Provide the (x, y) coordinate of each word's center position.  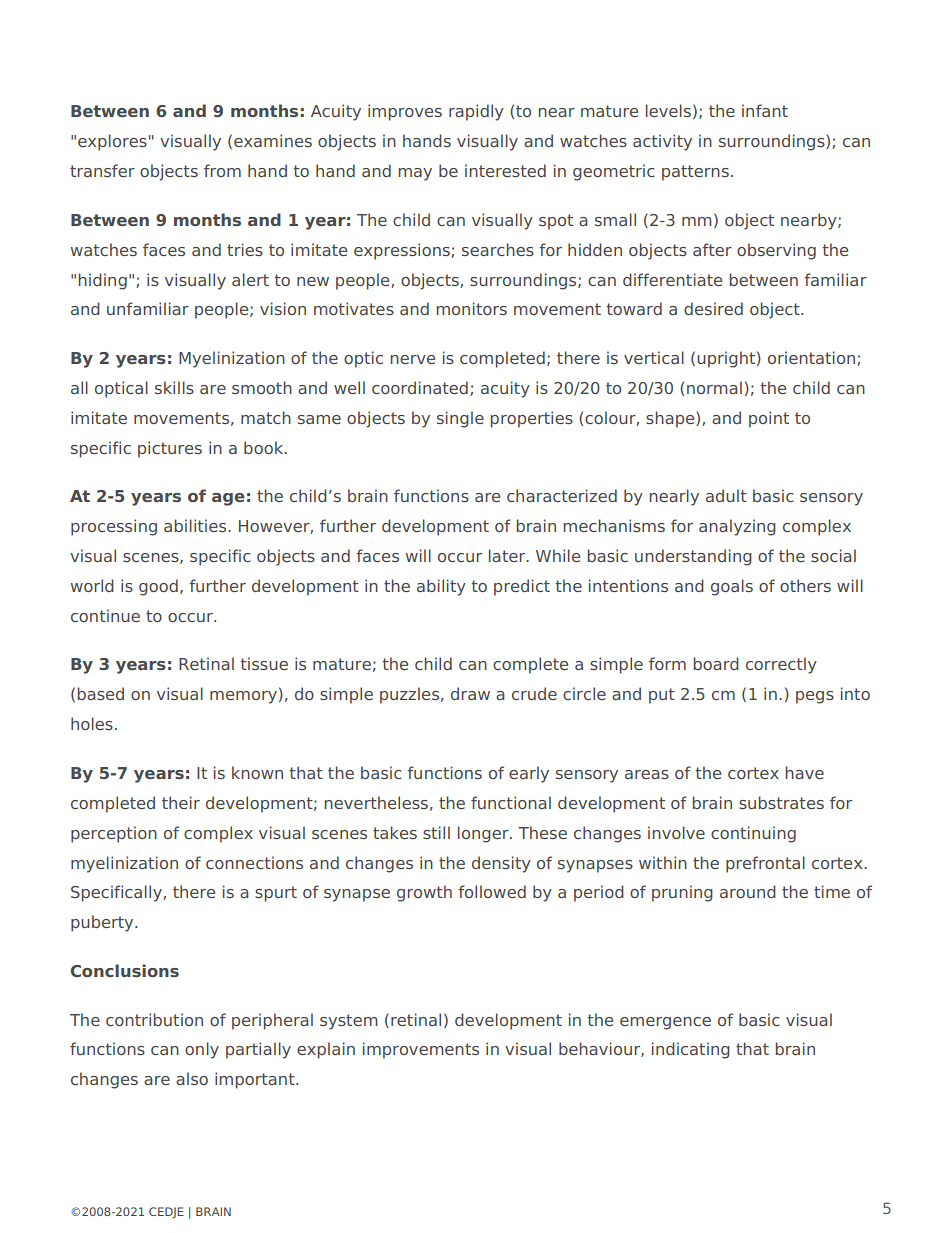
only (202, 1050)
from (222, 170)
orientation (813, 358)
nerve (413, 359)
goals (732, 587)
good (158, 587)
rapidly (476, 112)
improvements (421, 1050)
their (181, 802)
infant (765, 110)
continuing (753, 834)
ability (441, 587)
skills (174, 387)
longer (484, 834)
